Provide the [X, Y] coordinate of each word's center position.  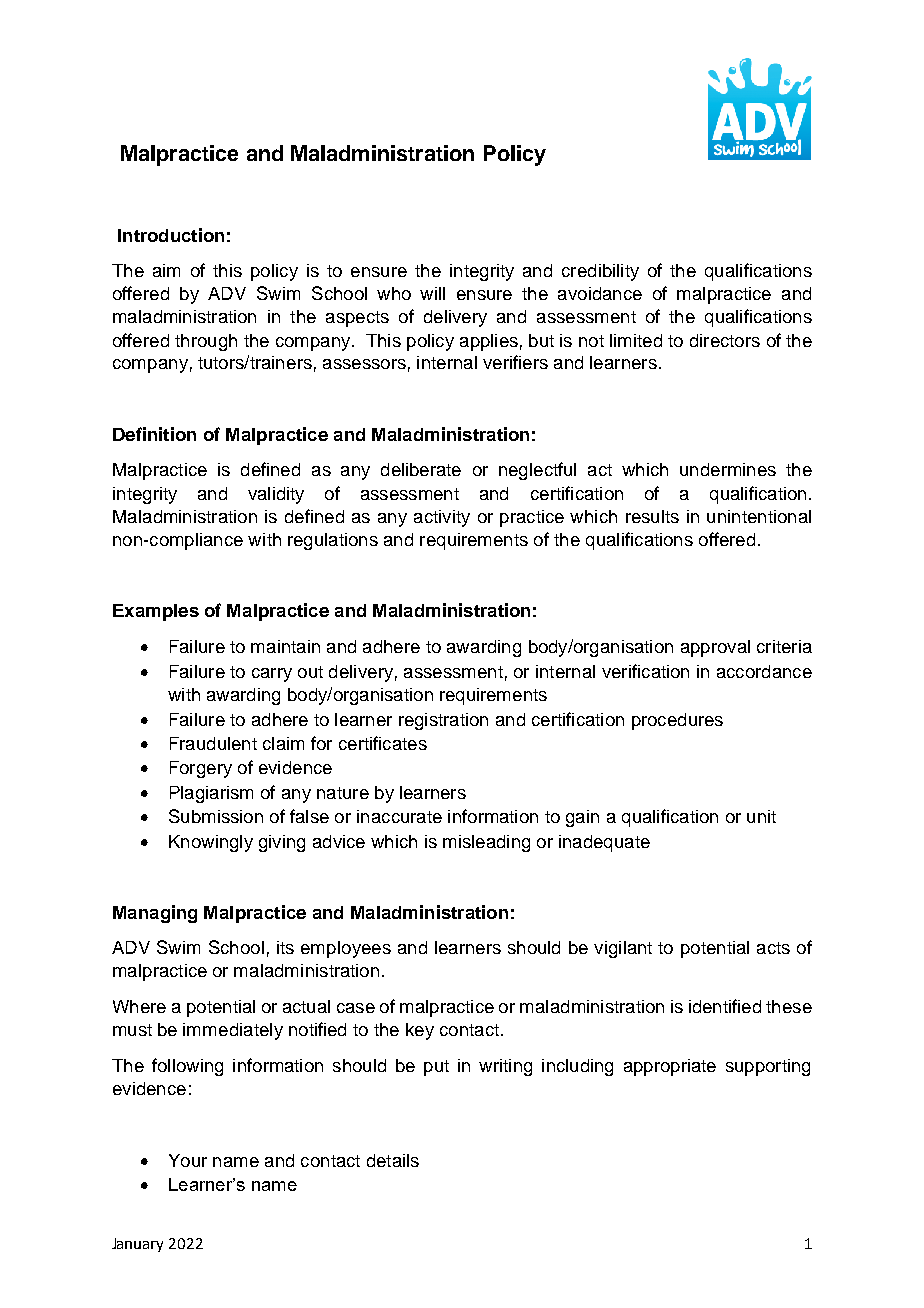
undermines [728, 469]
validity [276, 495]
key [420, 1031]
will [432, 293]
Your [188, 1160]
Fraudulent [213, 743]
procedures [677, 721]
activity [442, 518]
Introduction [171, 235]
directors [725, 340]
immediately [233, 1031]
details [393, 1160]
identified [725, 1006]
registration [443, 721]
